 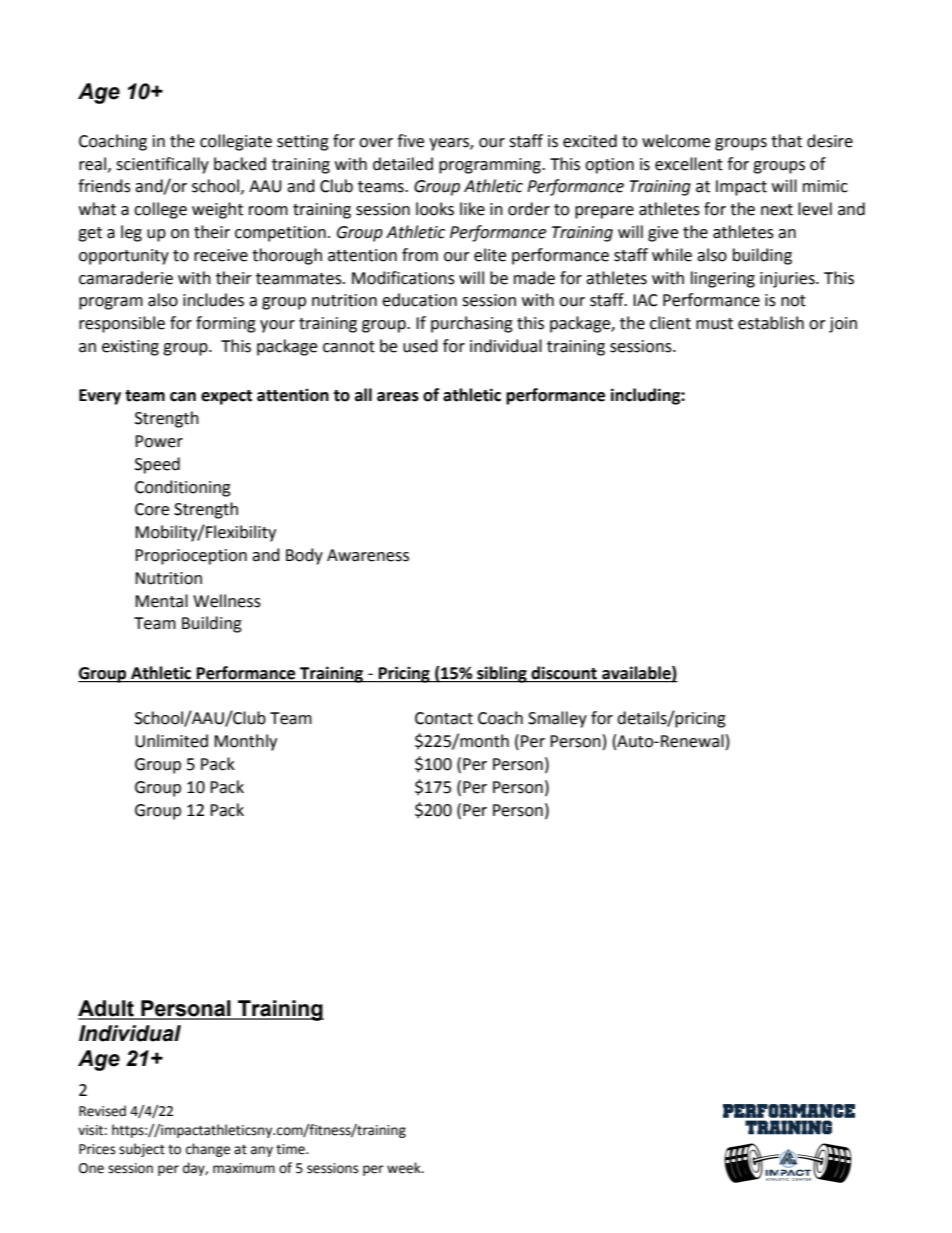 What do you see at coordinates (183, 488) in the screenshot?
I see `Conditioning` at bounding box center [183, 488].
